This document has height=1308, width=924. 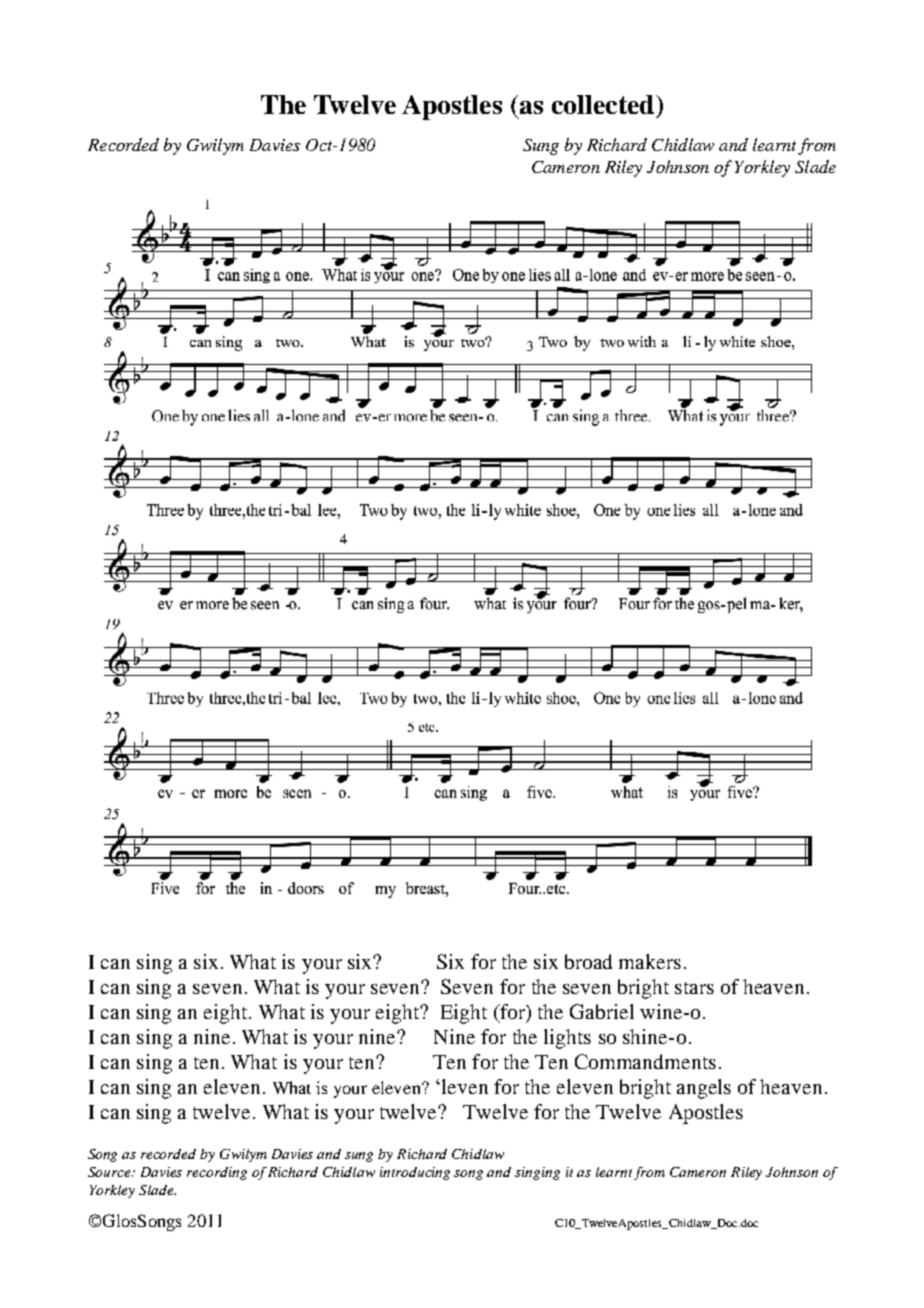 I want to click on collected, so click(x=604, y=104).
